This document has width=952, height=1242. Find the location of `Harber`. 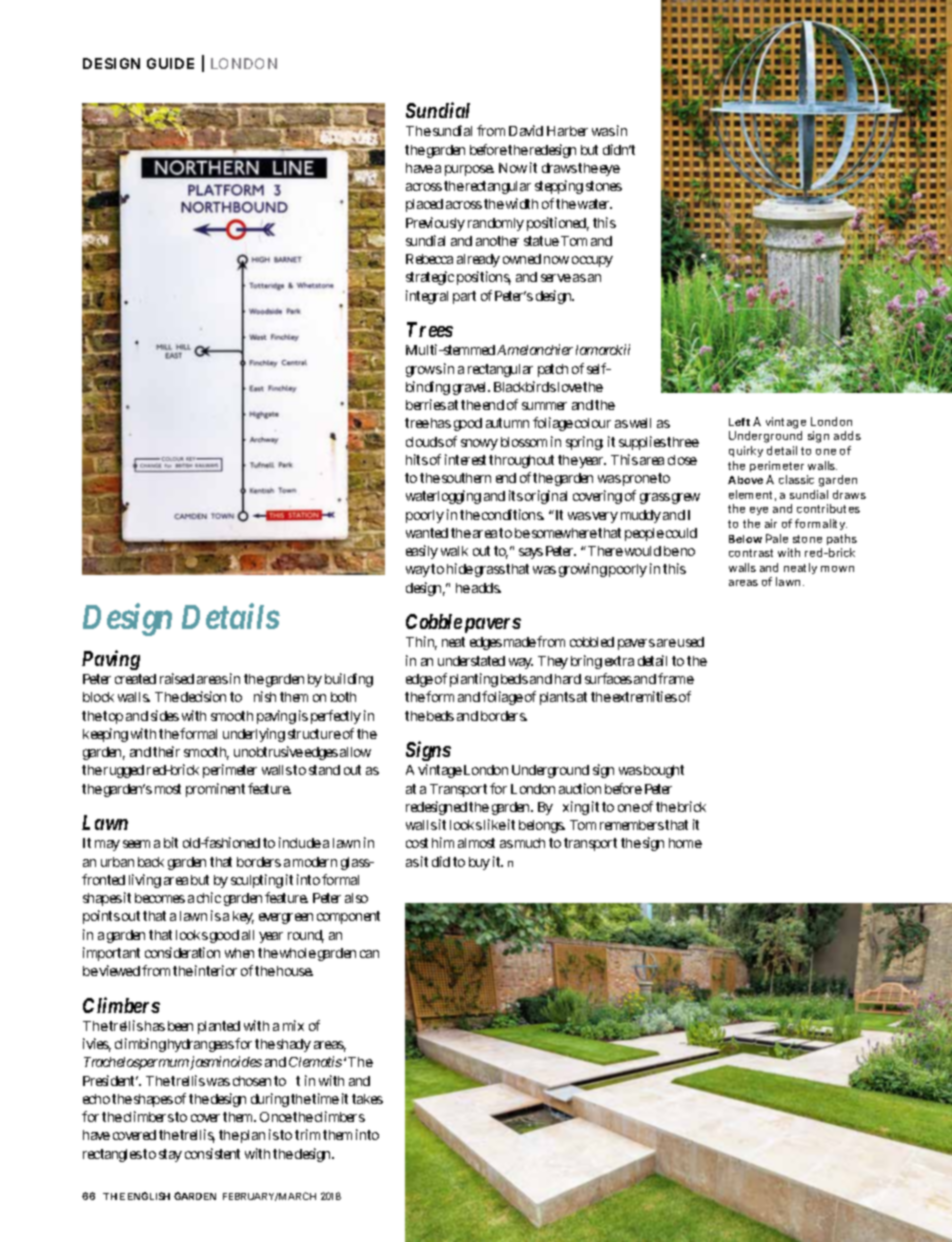

Harber is located at coordinates (567, 131).
